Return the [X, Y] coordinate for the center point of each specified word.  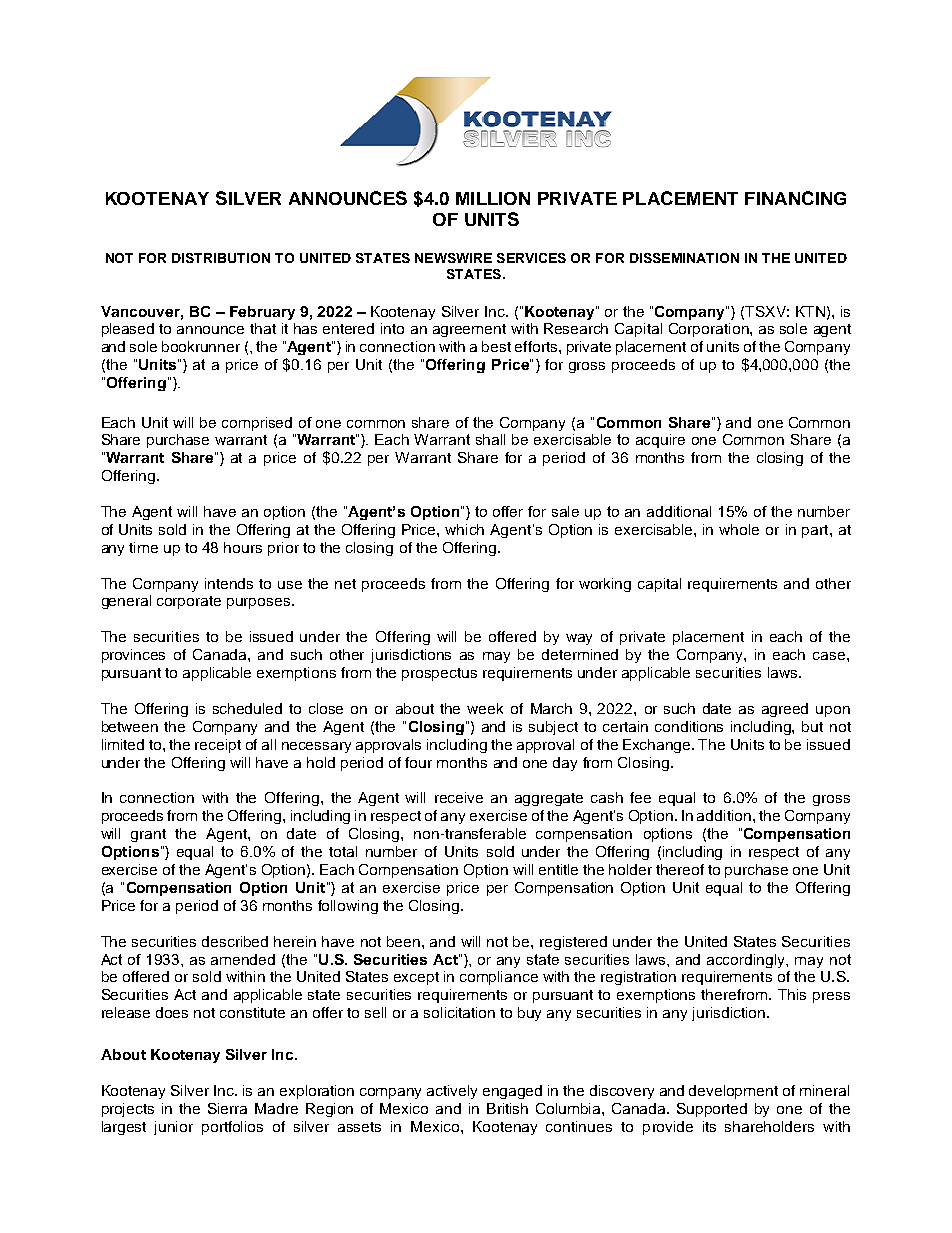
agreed [785, 710]
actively [452, 1092]
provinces [133, 656]
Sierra [227, 1108]
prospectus [439, 674]
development [733, 1092]
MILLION [493, 198]
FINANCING [795, 198]
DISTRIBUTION [221, 258]
